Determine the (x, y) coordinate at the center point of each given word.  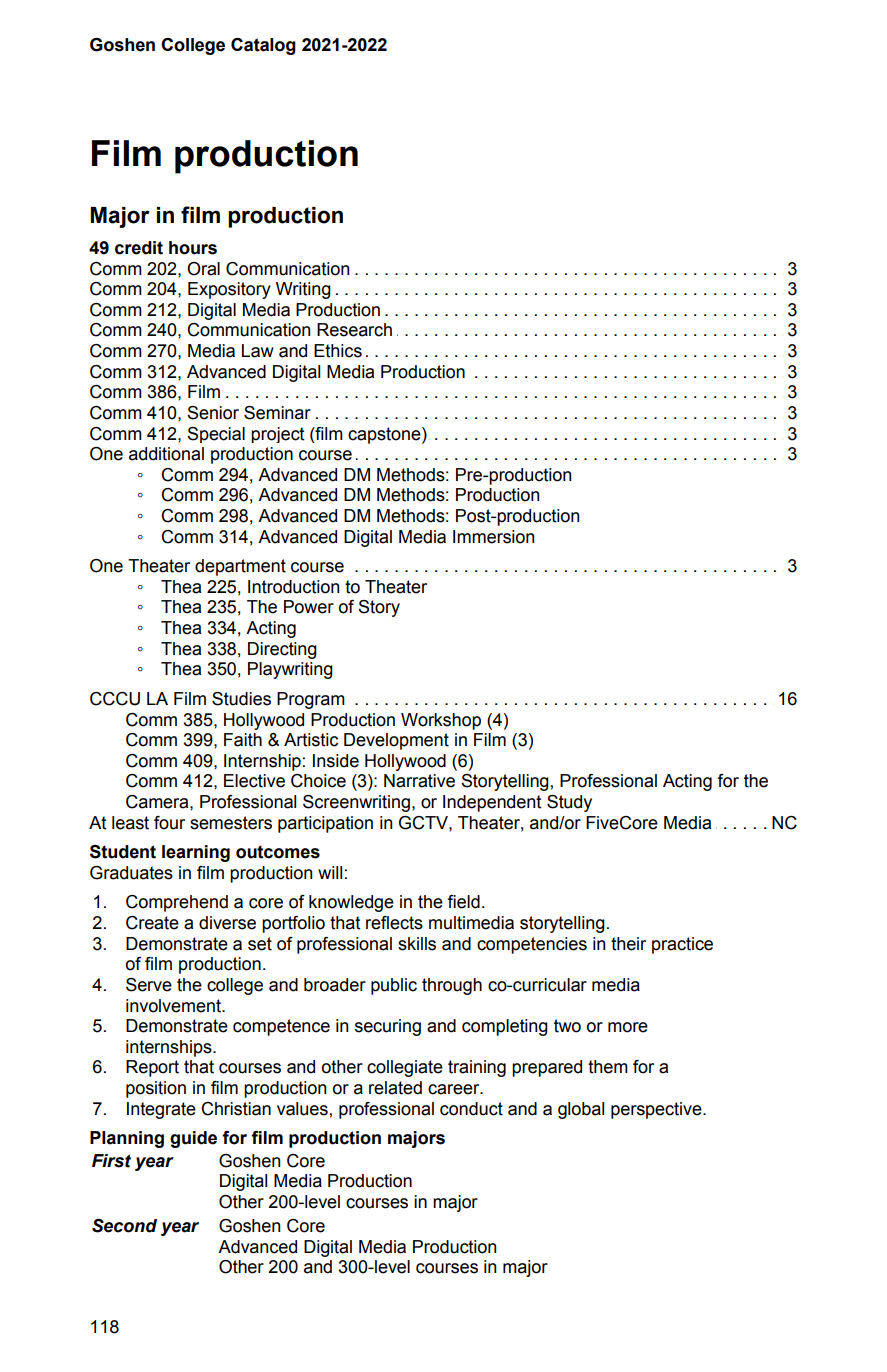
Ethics (338, 351)
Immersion (493, 537)
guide (193, 1139)
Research (354, 330)
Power (309, 607)
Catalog (263, 46)
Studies (241, 699)
